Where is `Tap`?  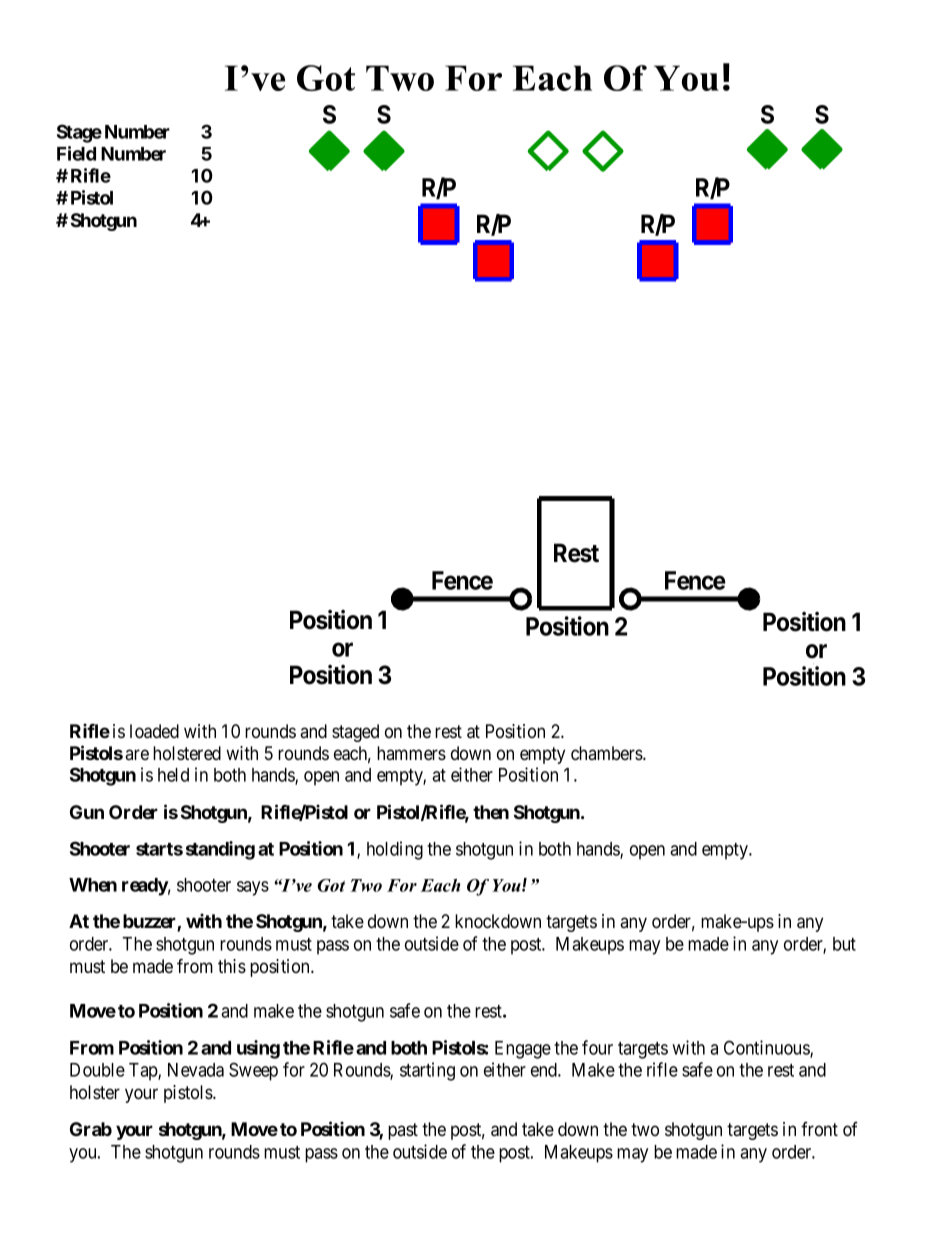
Tap is located at coordinates (144, 1072).
